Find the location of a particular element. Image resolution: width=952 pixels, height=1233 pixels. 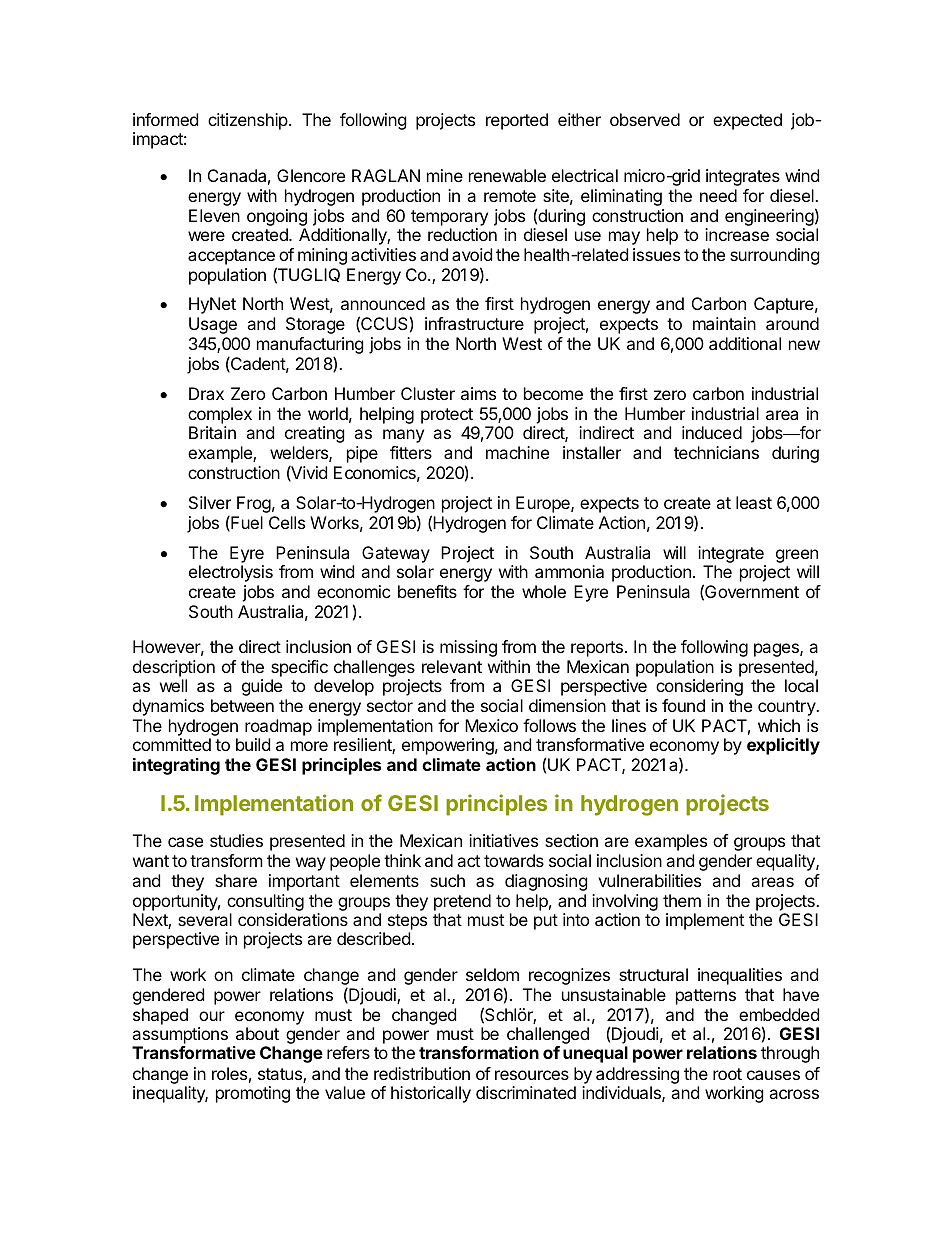

expected is located at coordinates (747, 121).
